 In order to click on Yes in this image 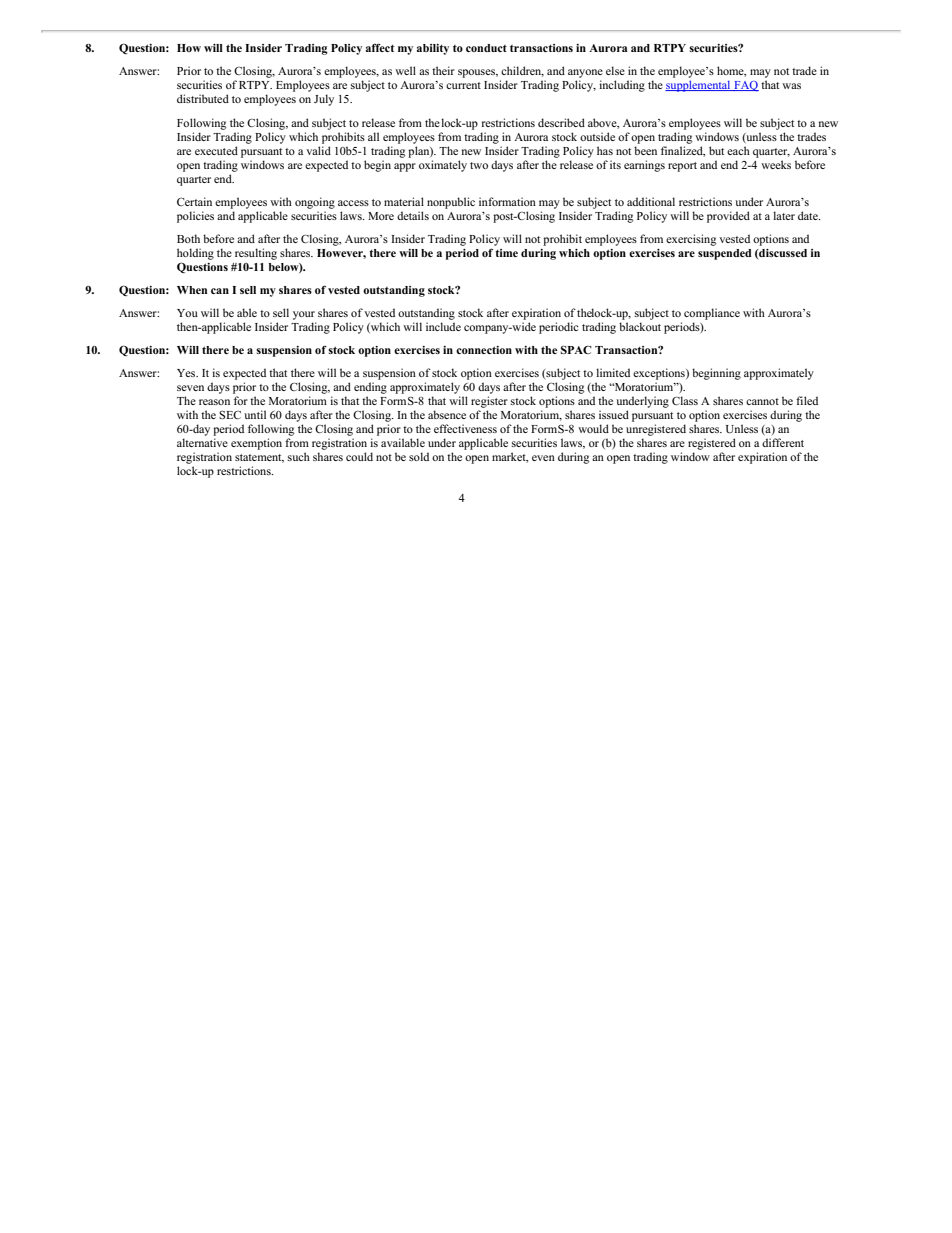, I will do `click(187, 373)`.
